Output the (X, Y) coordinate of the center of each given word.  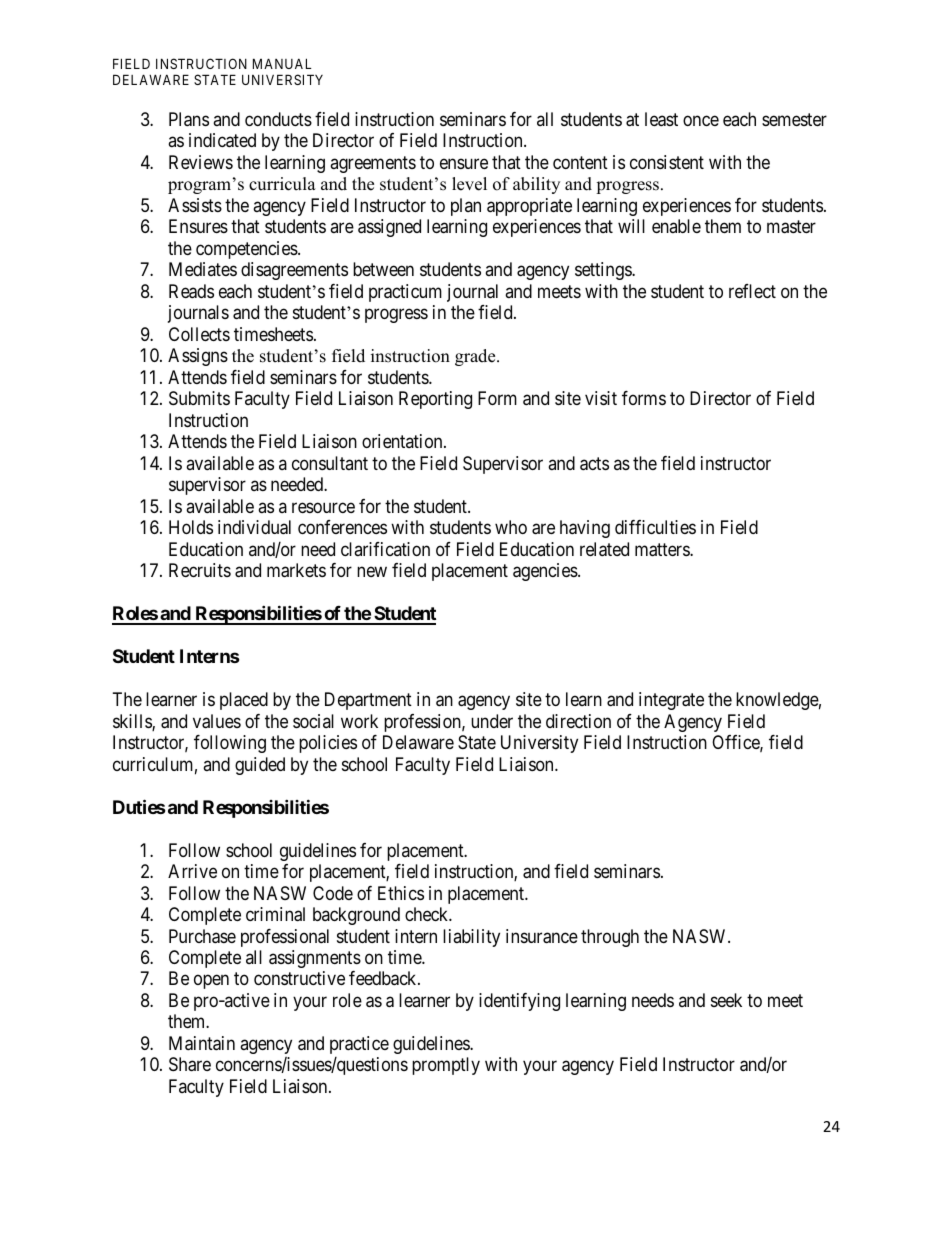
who (511, 527)
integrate (671, 701)
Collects (199, 334)
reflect (752, 291)
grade (476, 357)
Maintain (202, 1043)
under (492, 721)
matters (663, 550)
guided (260, 766)
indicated (222, 140)
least (661, 119)
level (469, 184)
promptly (446, 1066)
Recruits (200, 570)
